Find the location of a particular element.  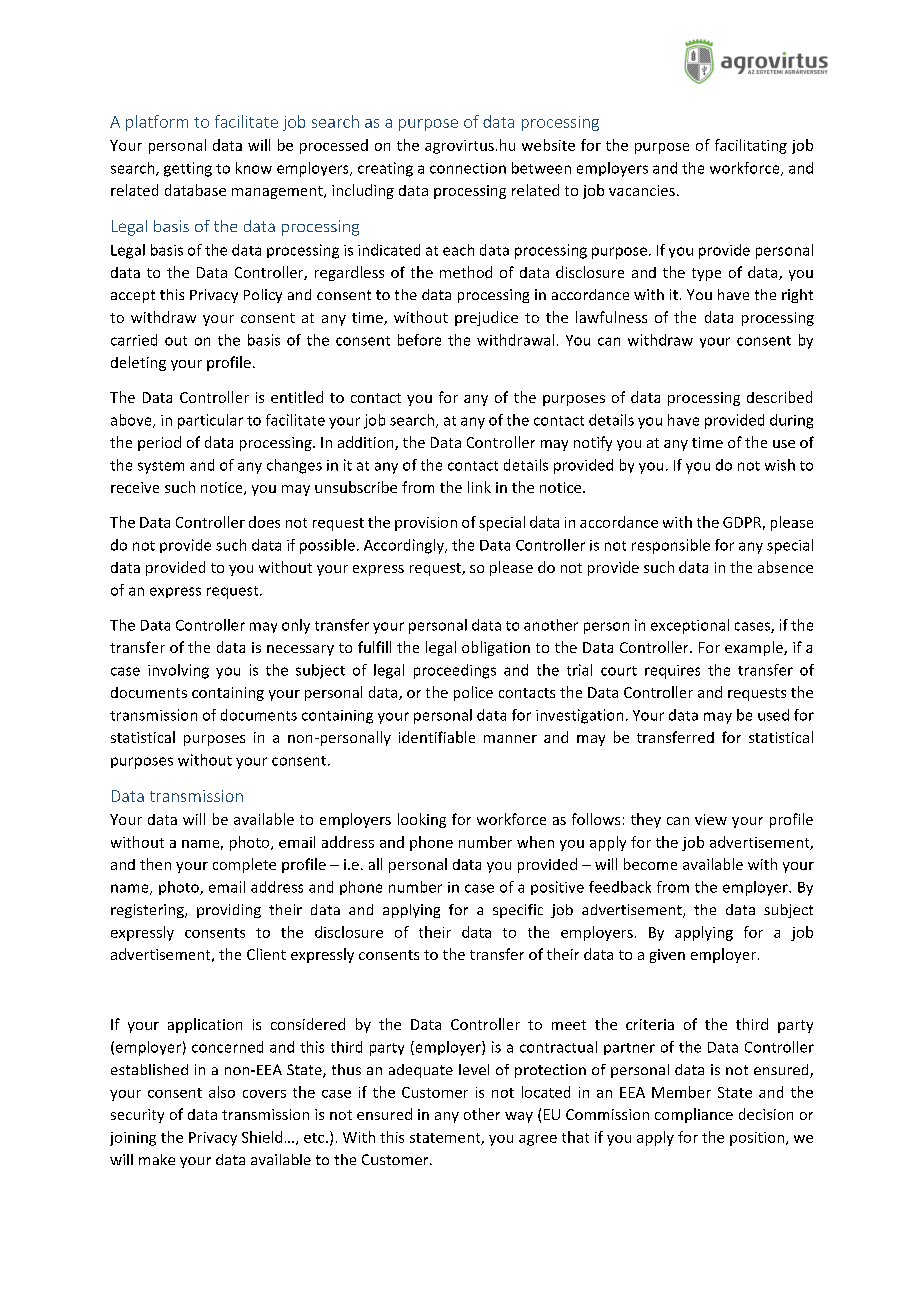

connection is located at coordinates (468, 168).
